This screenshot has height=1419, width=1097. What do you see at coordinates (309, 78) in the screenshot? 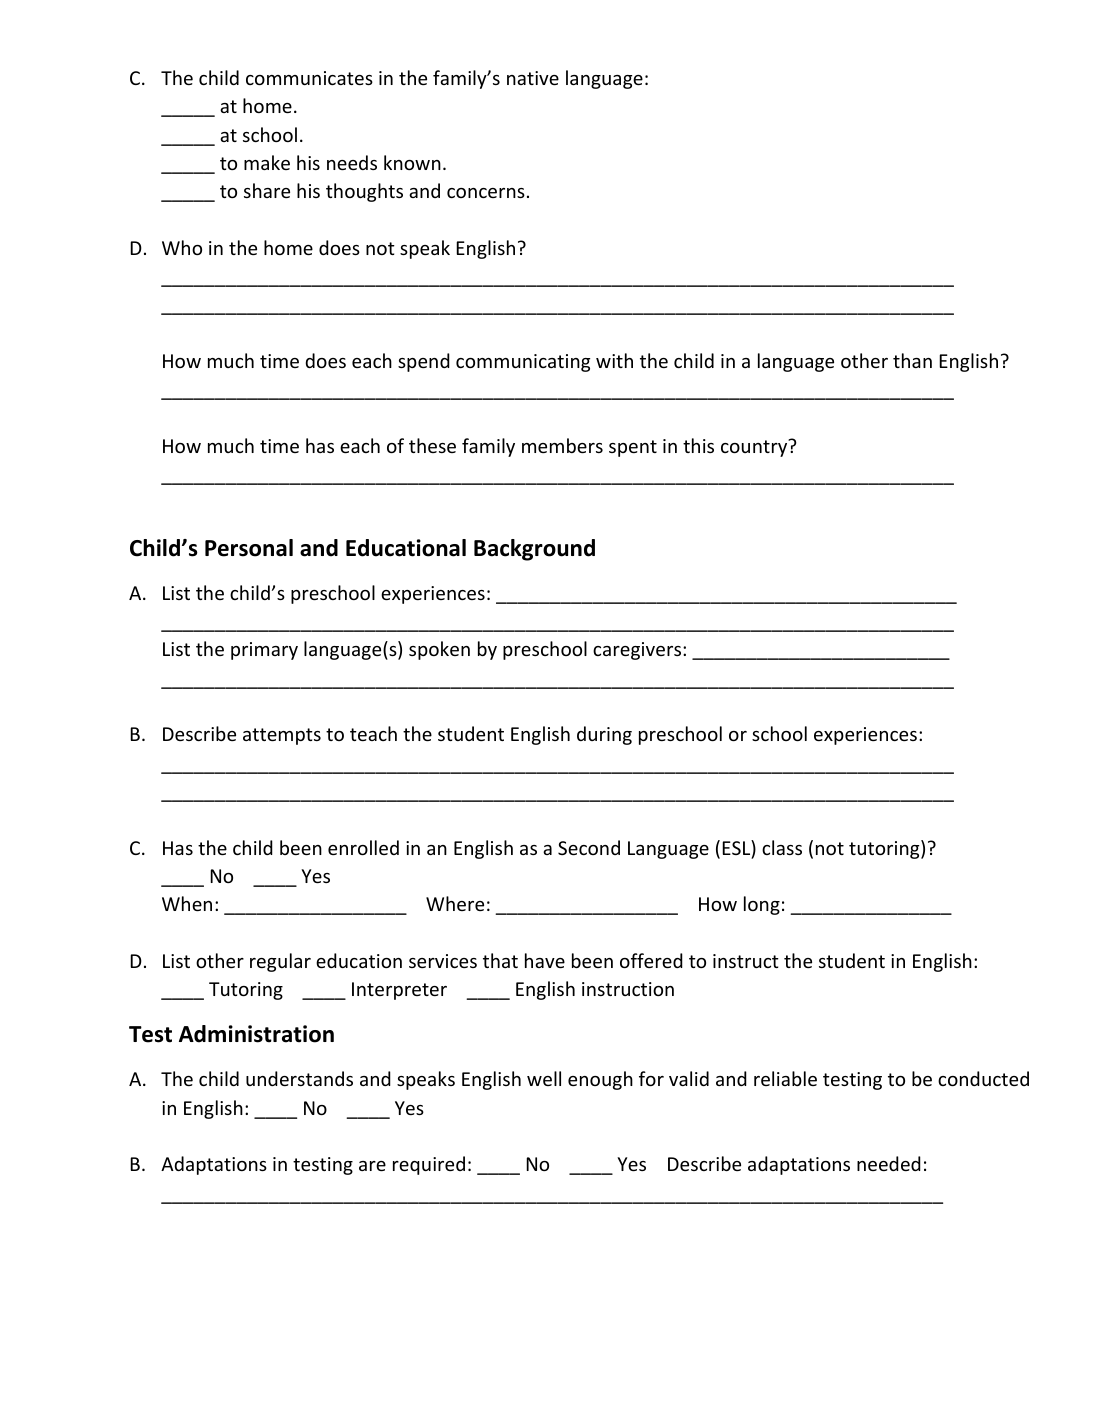
I see `communicates` at bounding box center [309, 78].
